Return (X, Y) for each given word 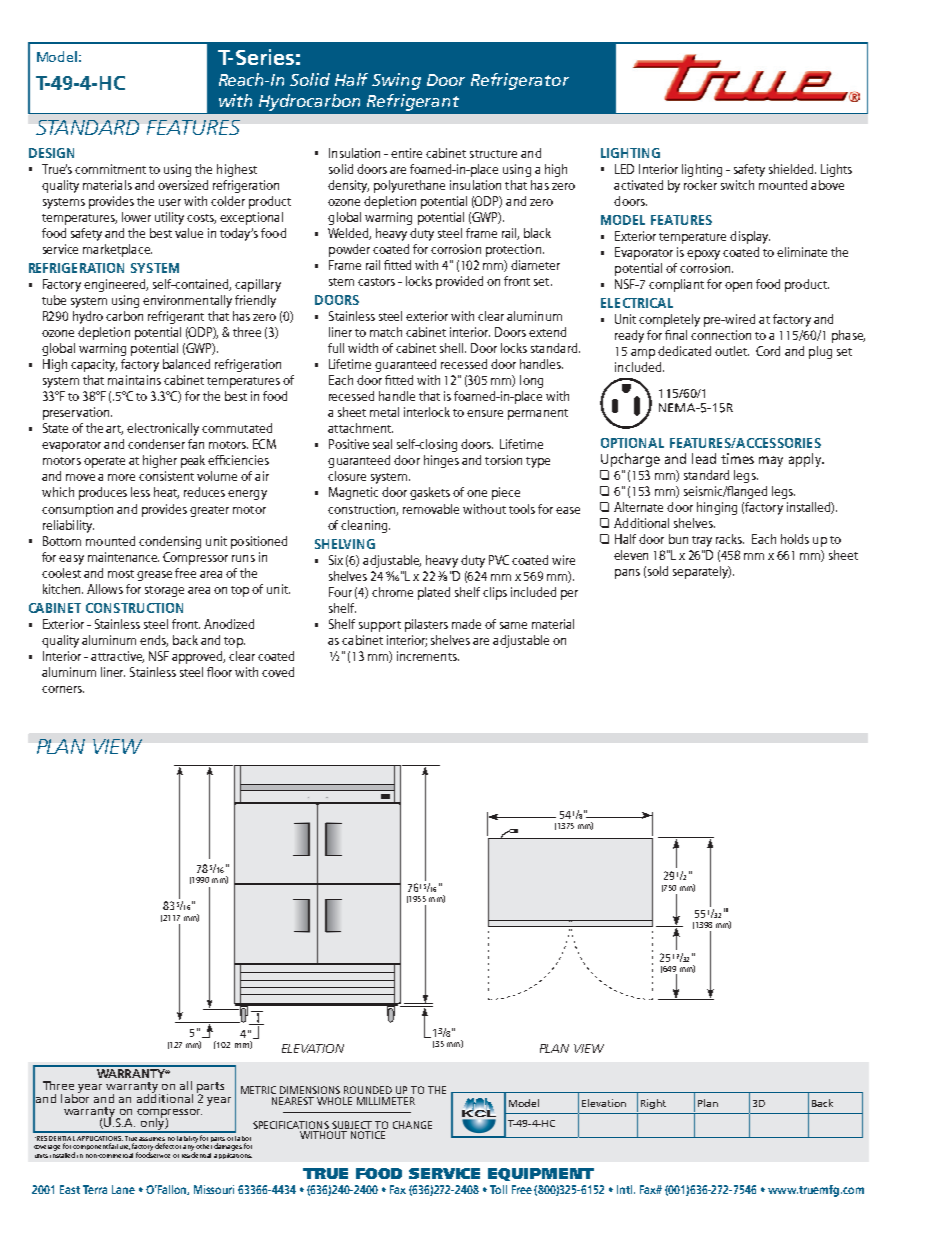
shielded (792, 169)
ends (154, 641)
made (466, 624)
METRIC (258, 1090)
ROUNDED (368, 1090)
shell (453, 348)
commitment (110, 169)
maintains (134, 380)
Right (653, 1104)
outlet (732, 351)
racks (730, 539)
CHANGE (412, 1125)
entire (406, 153)
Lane (123, 1189)
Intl (626, 1189)
